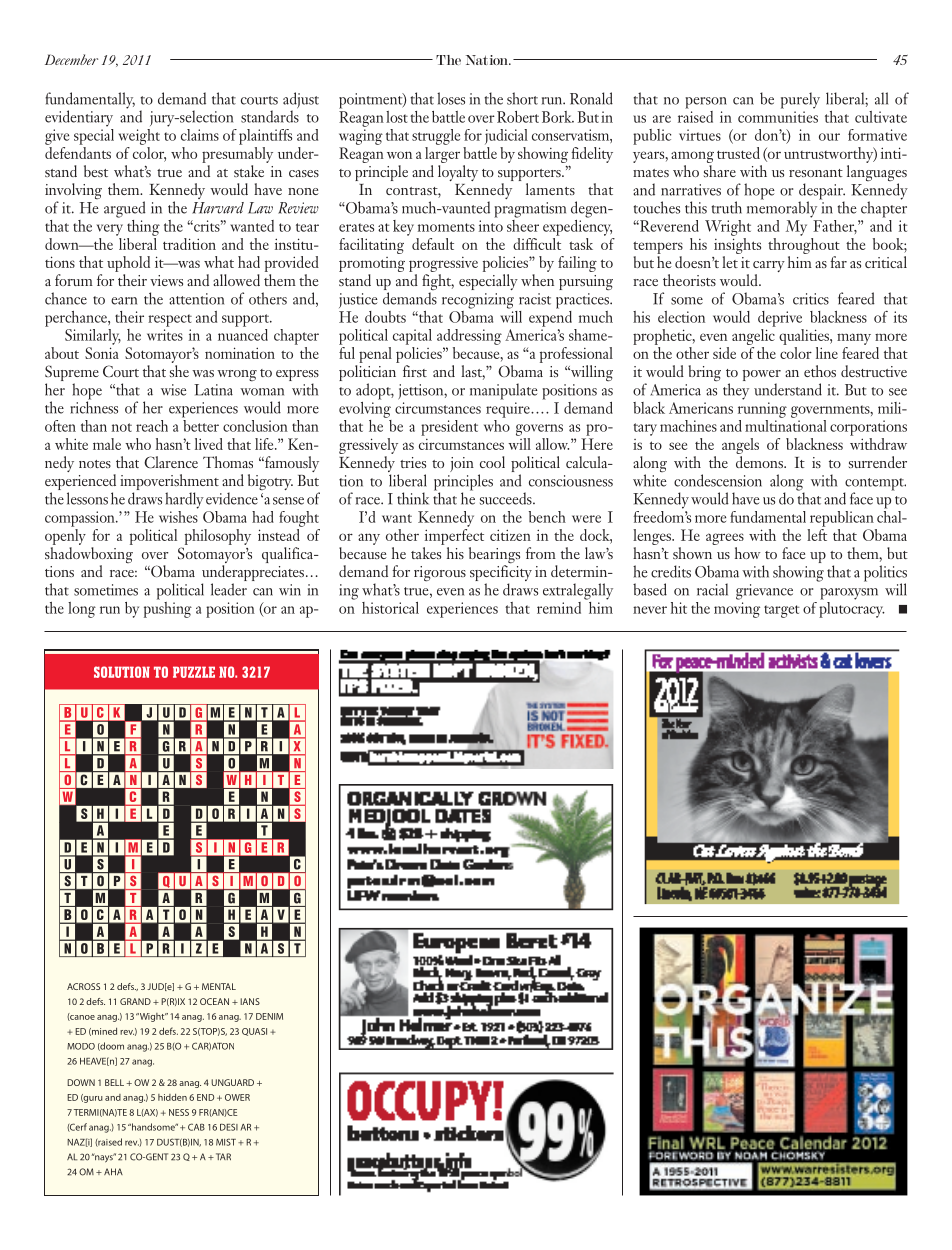  Describe the element at coordinates (196, 1127) in the screenshot. I see `CAB` at that location.
